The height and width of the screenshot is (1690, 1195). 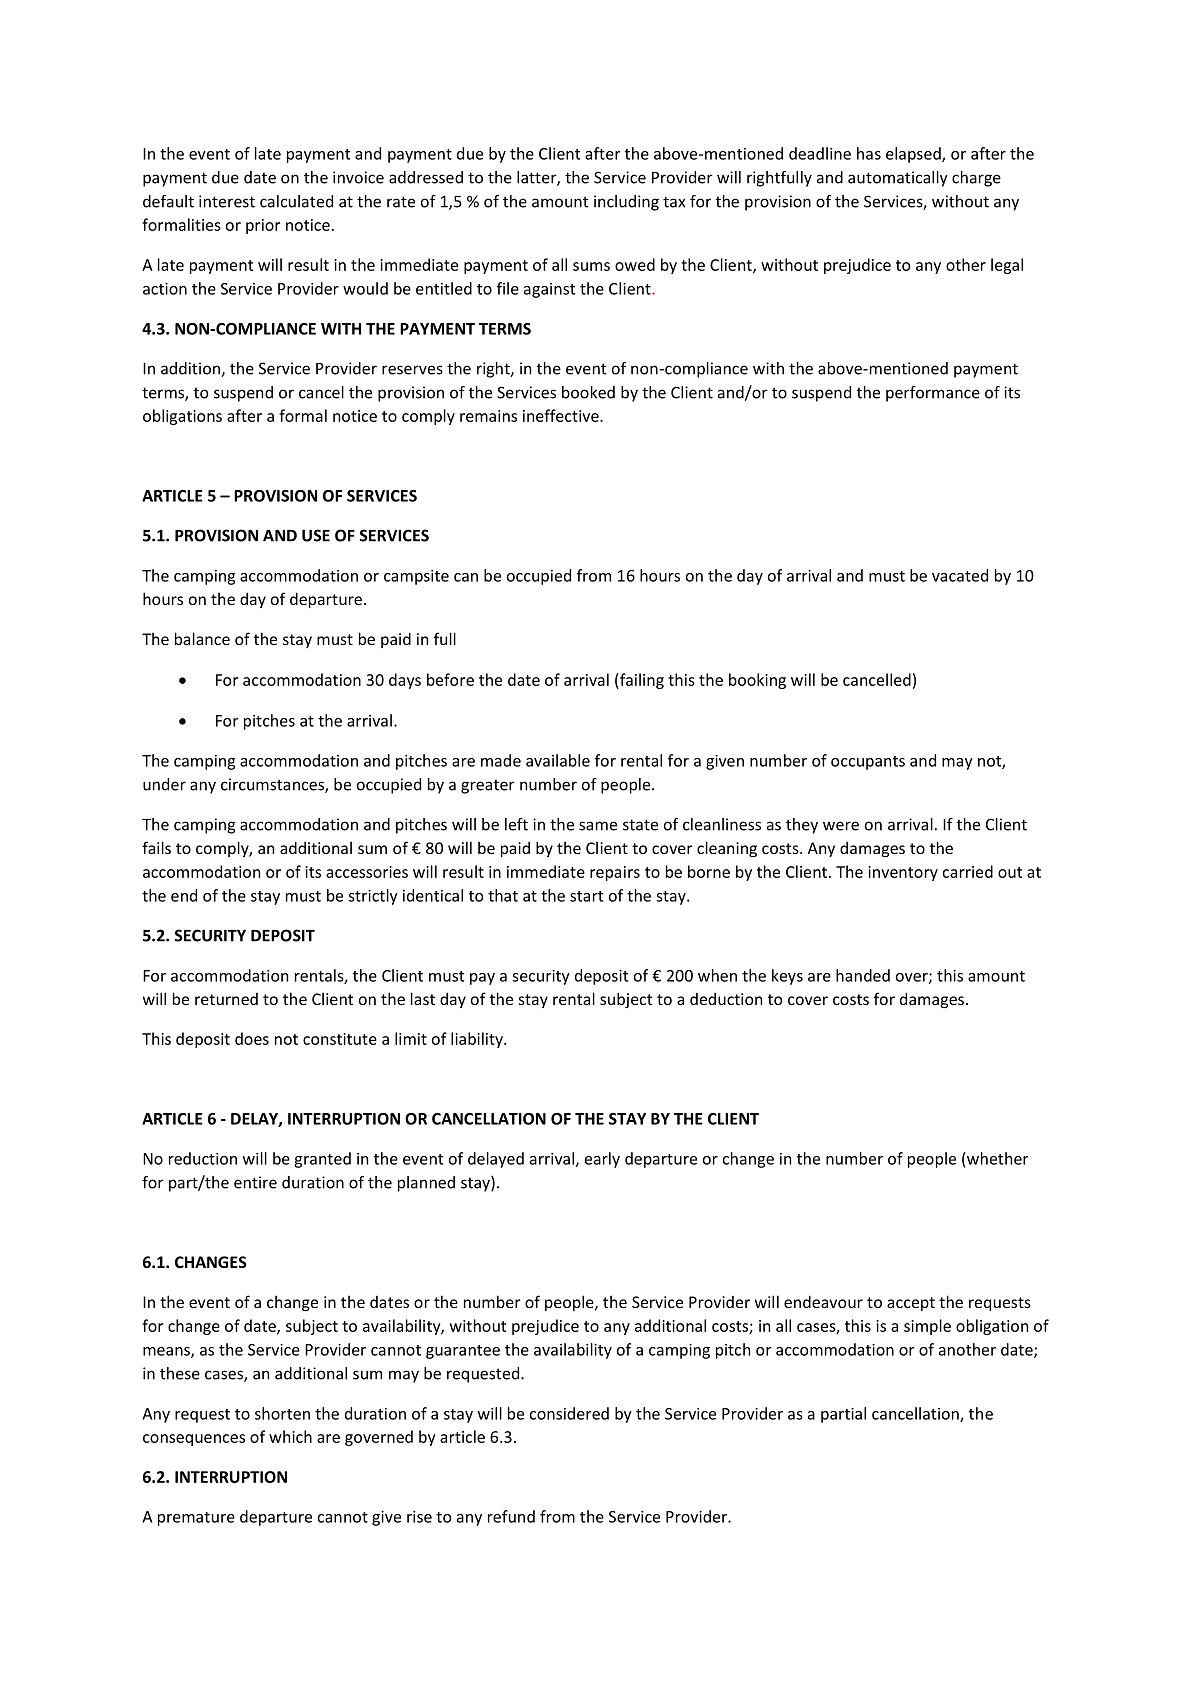 What do you see at coordinates (227, 201) in the screenshot?
I see `interest` at bounding box center [227, 201].
